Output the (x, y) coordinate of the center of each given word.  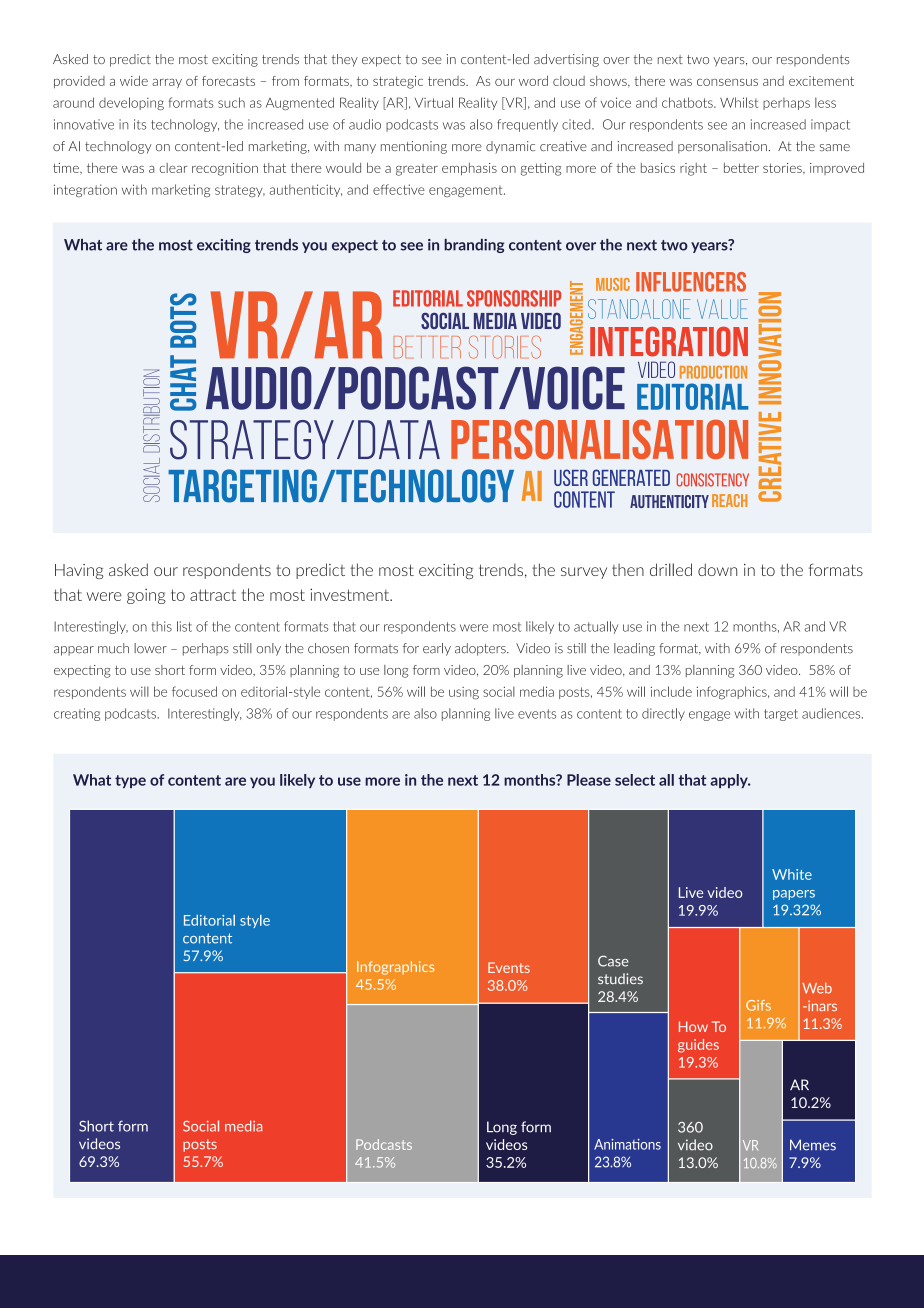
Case (613, 961)
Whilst (739, 102)
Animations (627, 1144)
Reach (729, 500)
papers (794, 895)
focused (194, 691)
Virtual (434, 102)
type (130, 781)
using (464, 693)
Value (722, 309)
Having (79, 571)
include (671, 691)
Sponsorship (514, 298)
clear (173, 168)
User (571, 477)
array (167, 83)
